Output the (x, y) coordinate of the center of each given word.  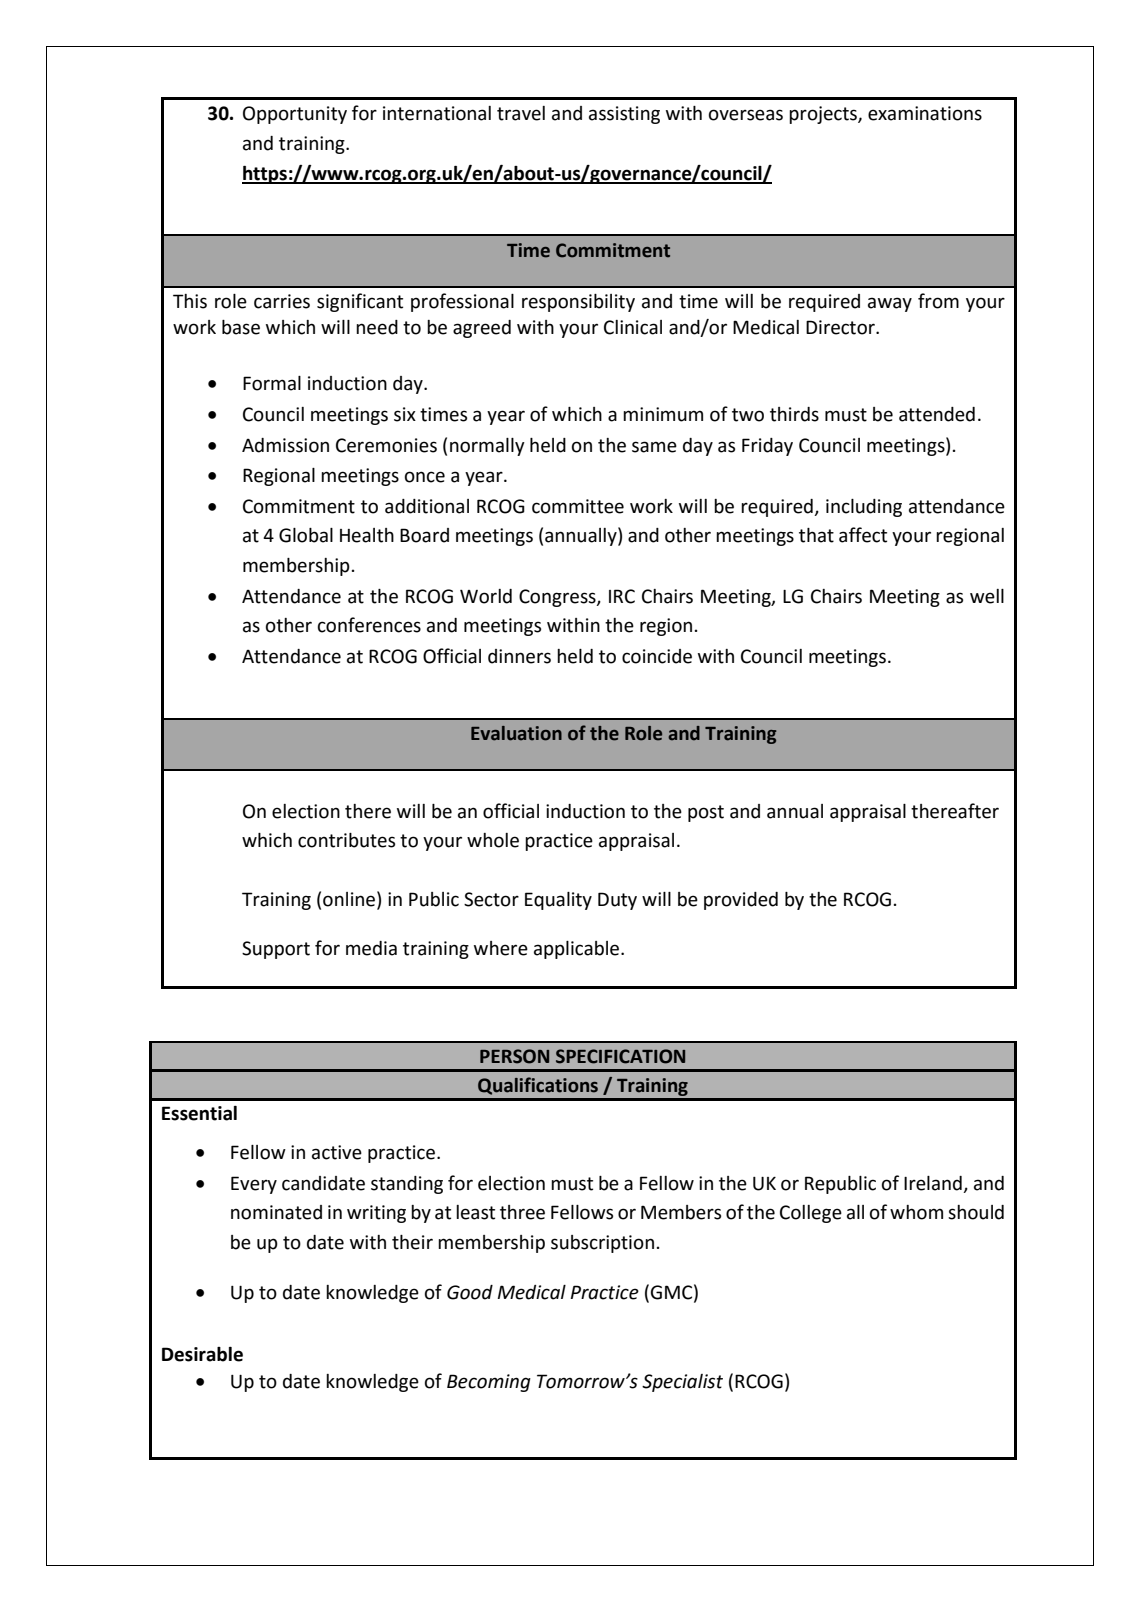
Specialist (682, 1383)
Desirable (202, 1354)
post (706, 813)
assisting (624, 115)
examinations (925, 113)
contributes (346, 840)
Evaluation (516, 733)
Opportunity (295, 115)
